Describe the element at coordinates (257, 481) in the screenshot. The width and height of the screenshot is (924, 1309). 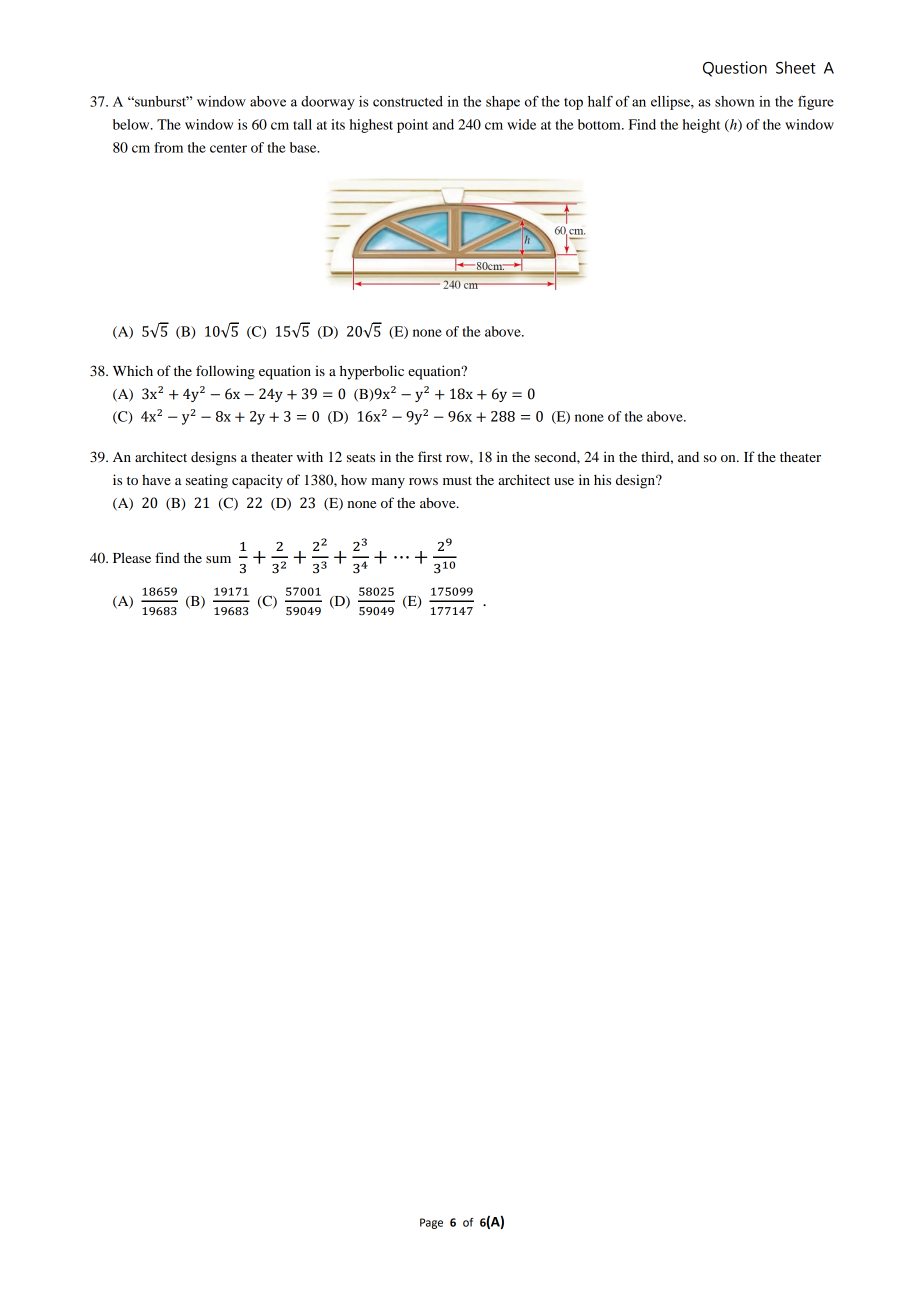
I see `capacity` at that location.
